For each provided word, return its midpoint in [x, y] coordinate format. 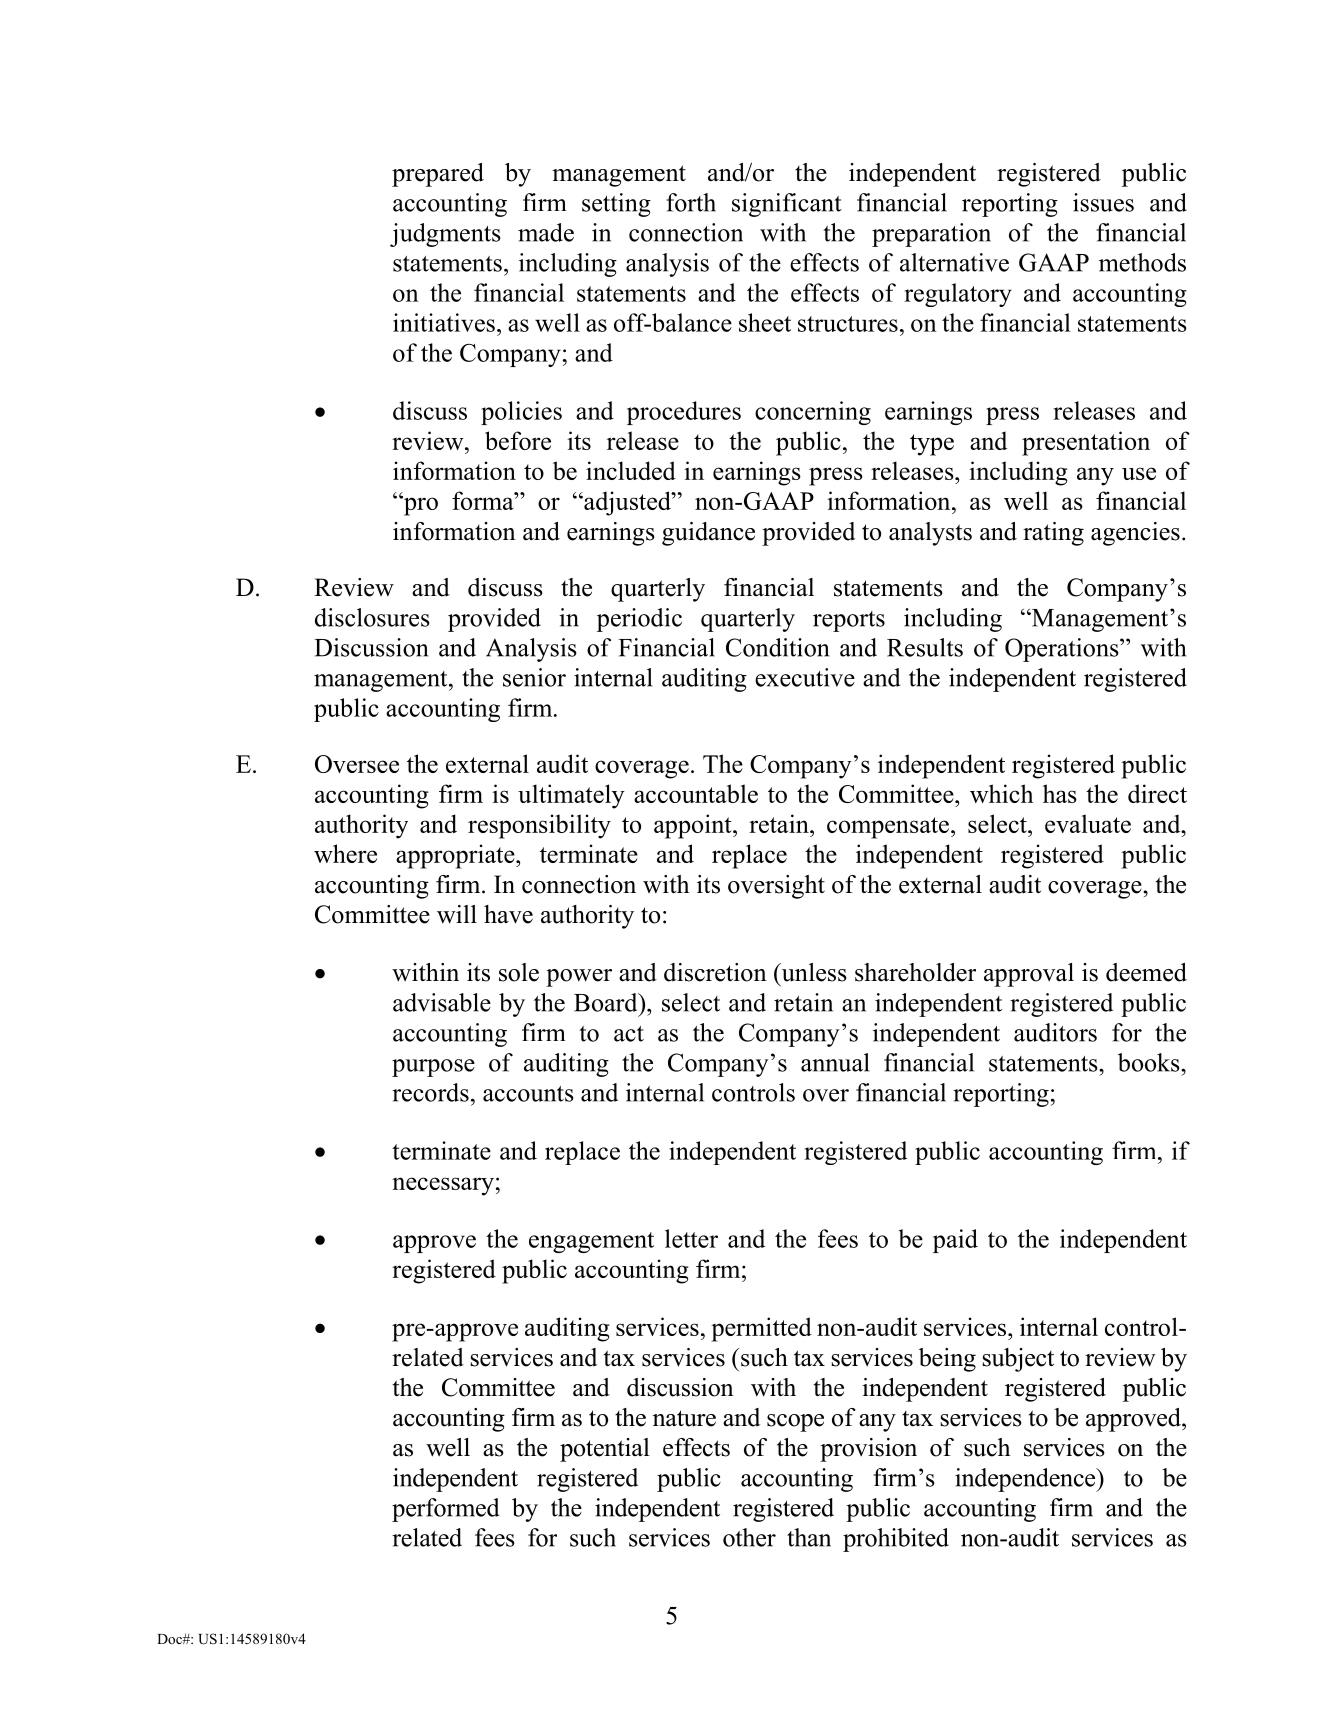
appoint [694, 826]
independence [1026, 1480]
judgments [445, 235]
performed [445, 1510]
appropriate [456, 856]
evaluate [1088, 823]
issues [1103, 202]
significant [787, 205]
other [749, 1537]
